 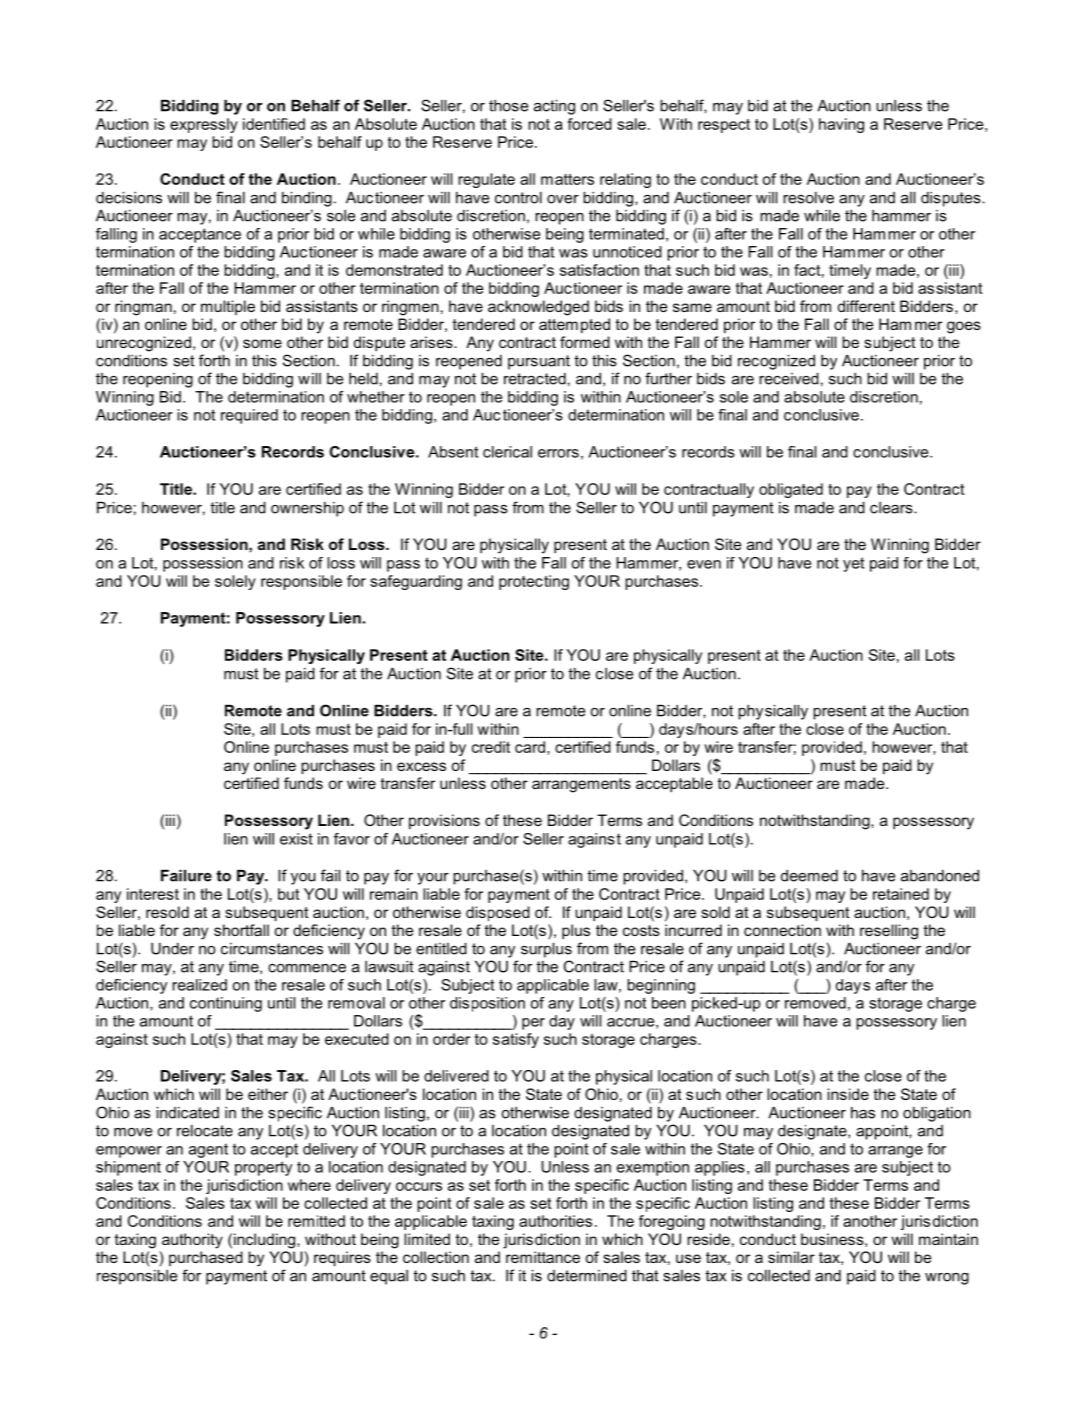 What do you see at coordinates (841, 125) in the document?
I see `having` at bounding box center [841, 125].
